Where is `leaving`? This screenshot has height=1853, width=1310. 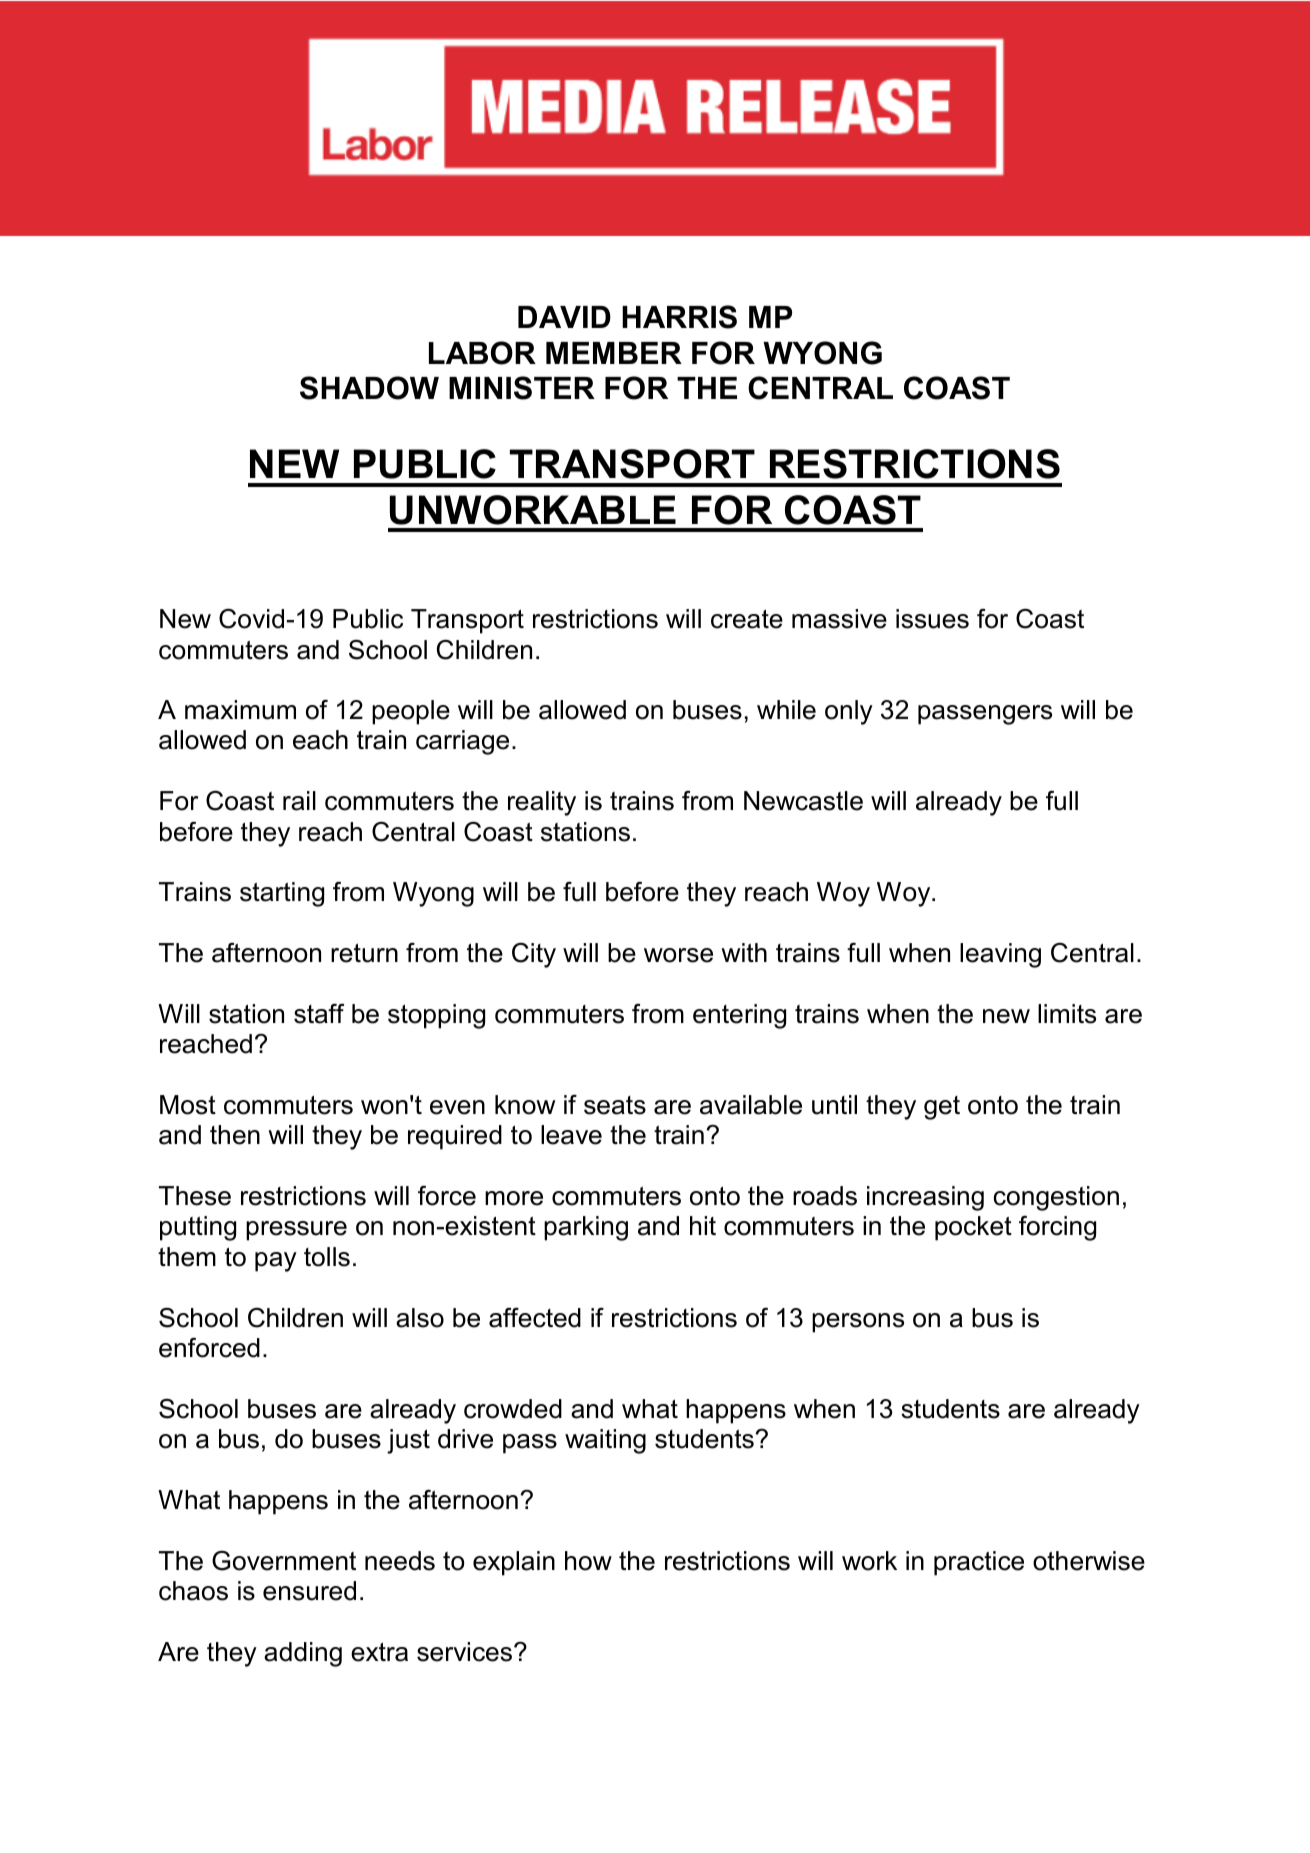
leaving is located at coordinates (1000, 955).
